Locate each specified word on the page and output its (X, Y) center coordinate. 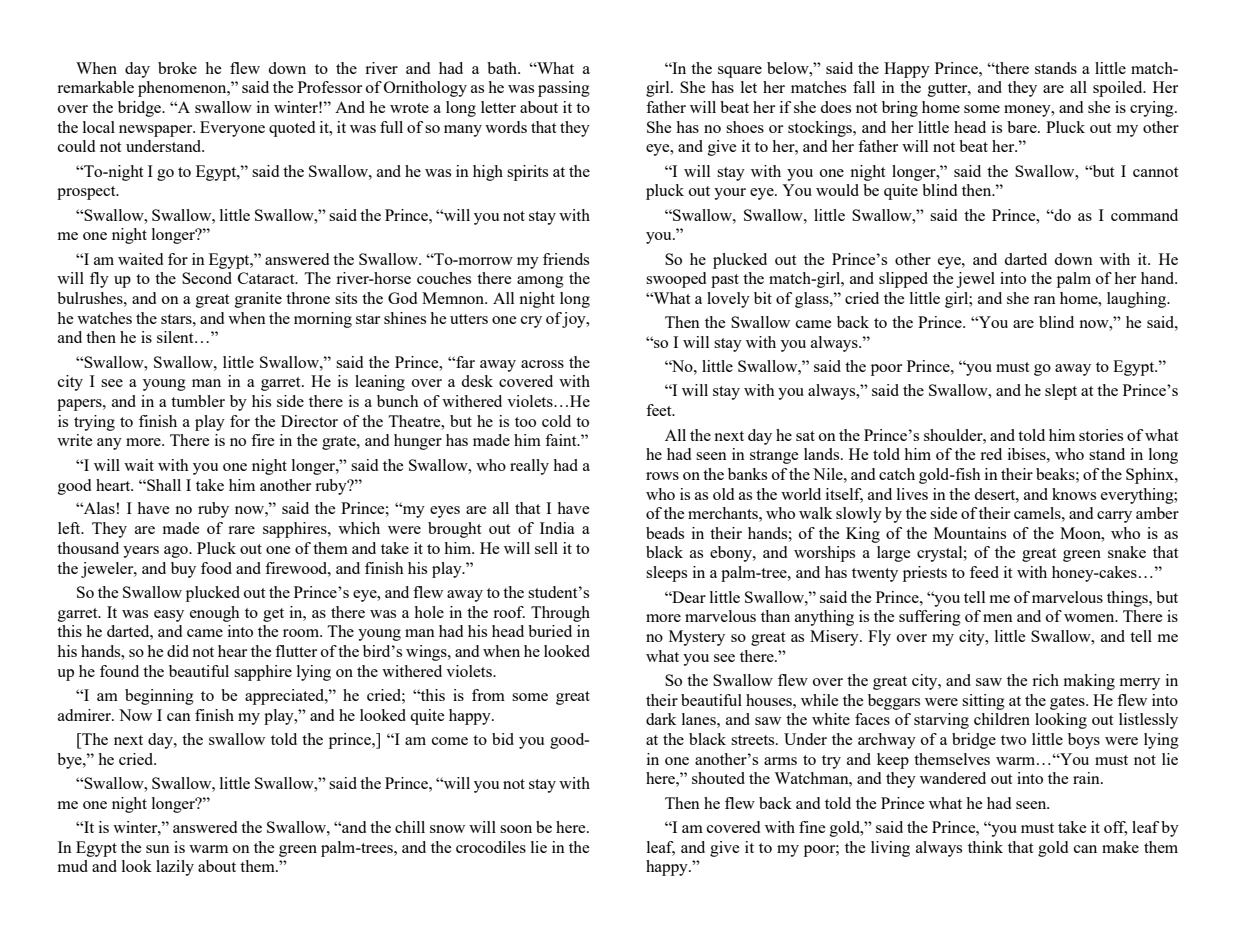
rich (1045, 680)
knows (1074, 494)
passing (564, 89)
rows (662, 476)
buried (550, 631)
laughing (1138, 300)
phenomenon (183, 89)
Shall (163, 485)
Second (207, 278)
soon (516, 829)
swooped (676, 280)
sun (158, 849)
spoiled (1119, 89)
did (178, 651)
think (985, 847)
